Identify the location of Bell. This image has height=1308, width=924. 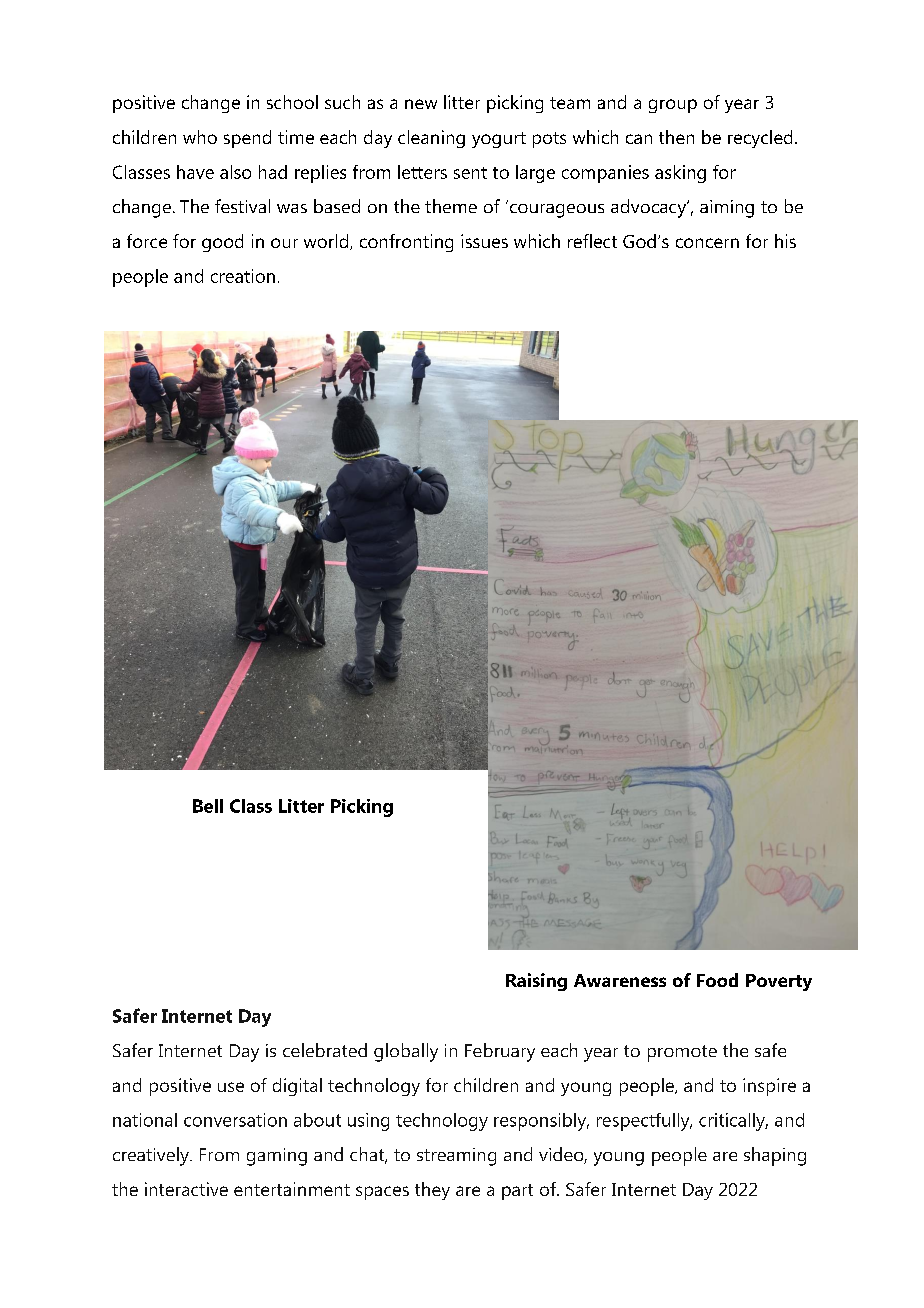
(208, 806).
